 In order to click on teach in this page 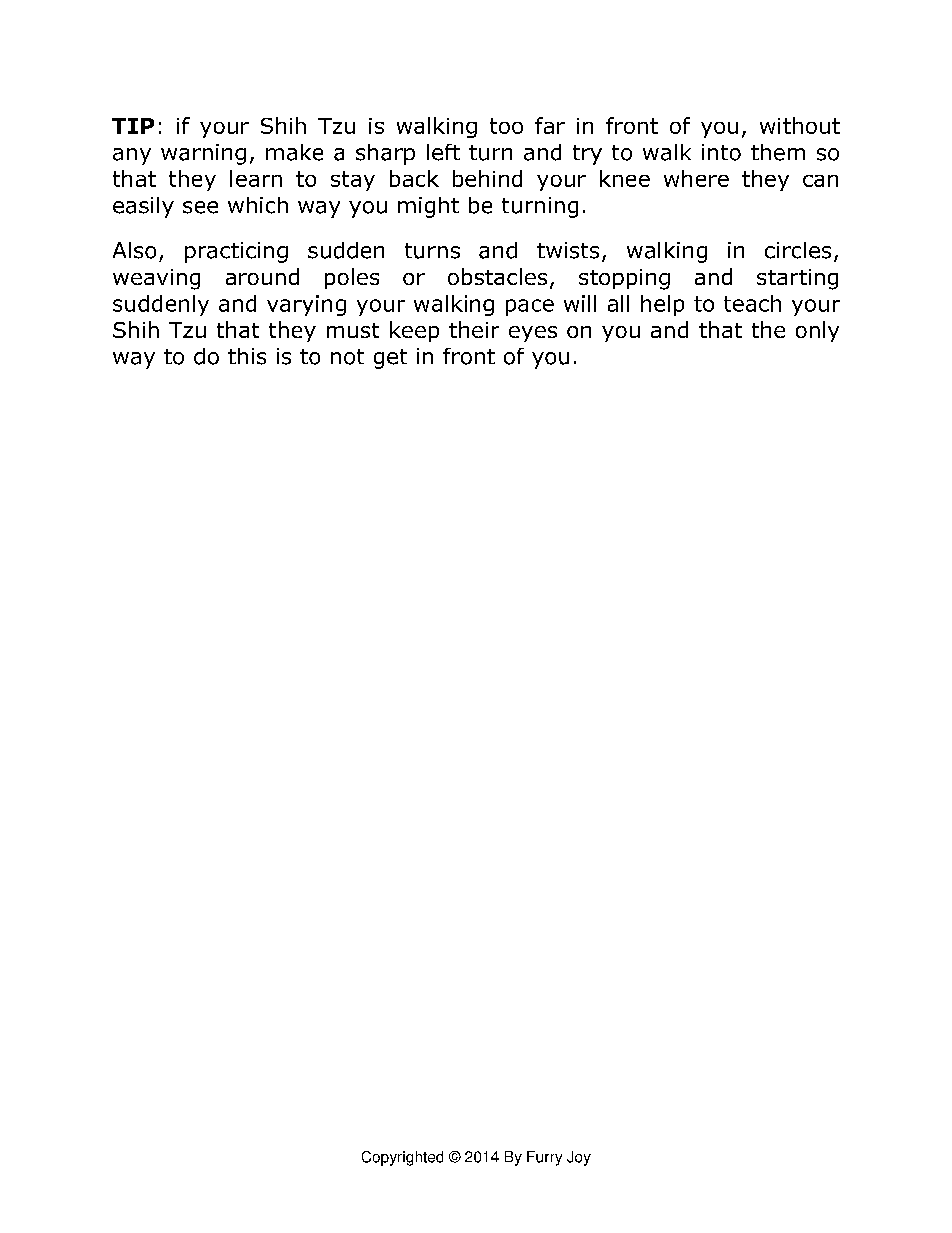, I will do `click(752, 303)`.
